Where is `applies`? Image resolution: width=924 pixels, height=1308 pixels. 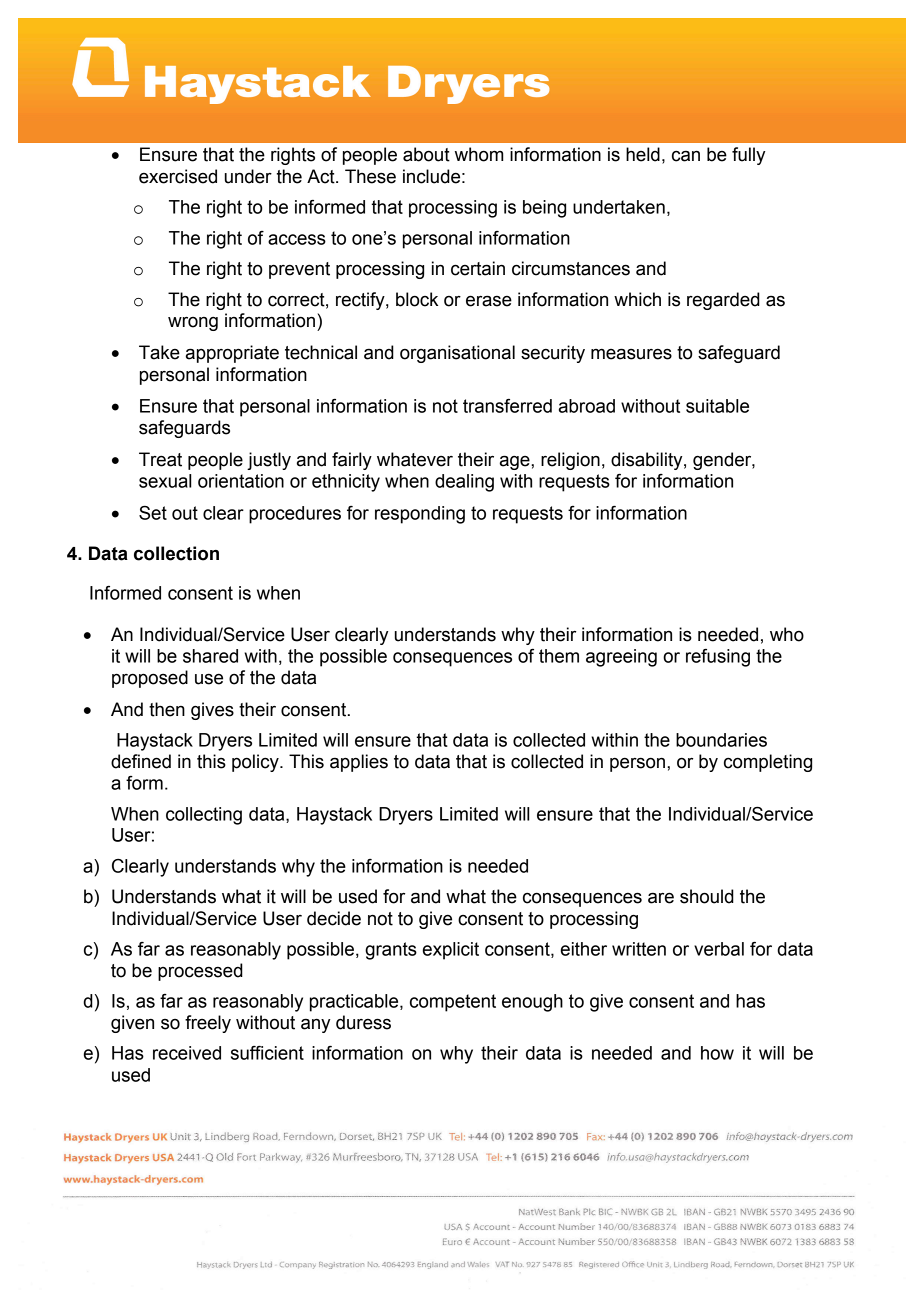 applies is located at coordinates (359, 763).
